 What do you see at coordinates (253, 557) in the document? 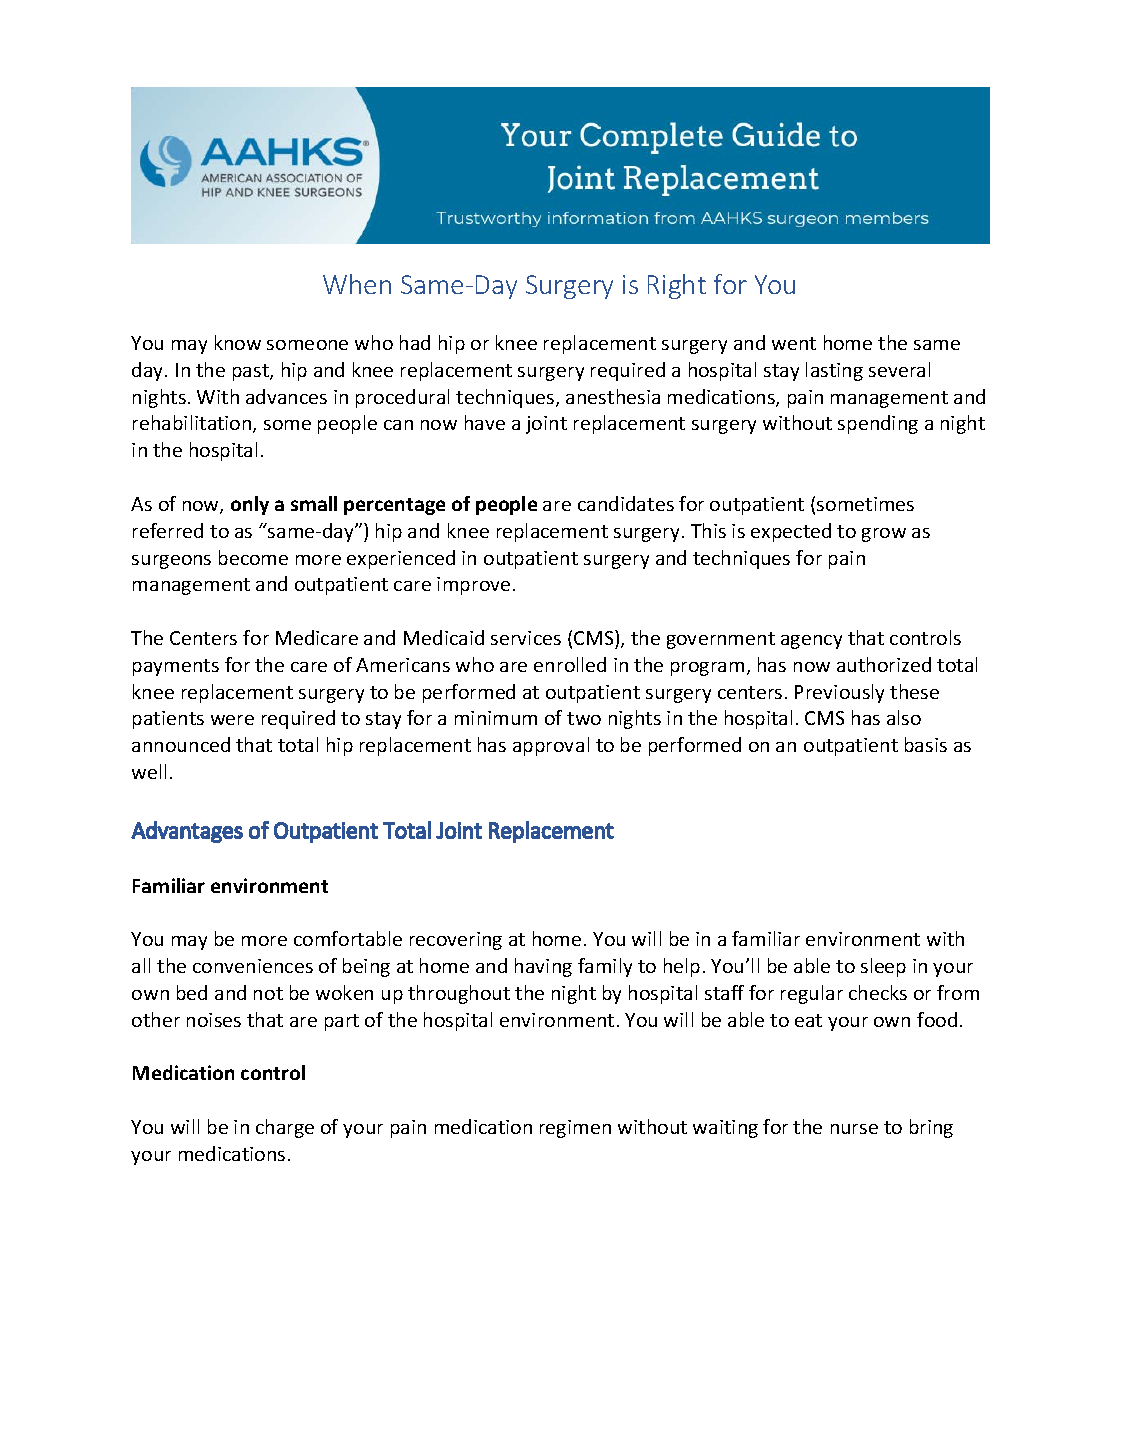
I see `become` at bounding box center [253, 557].
